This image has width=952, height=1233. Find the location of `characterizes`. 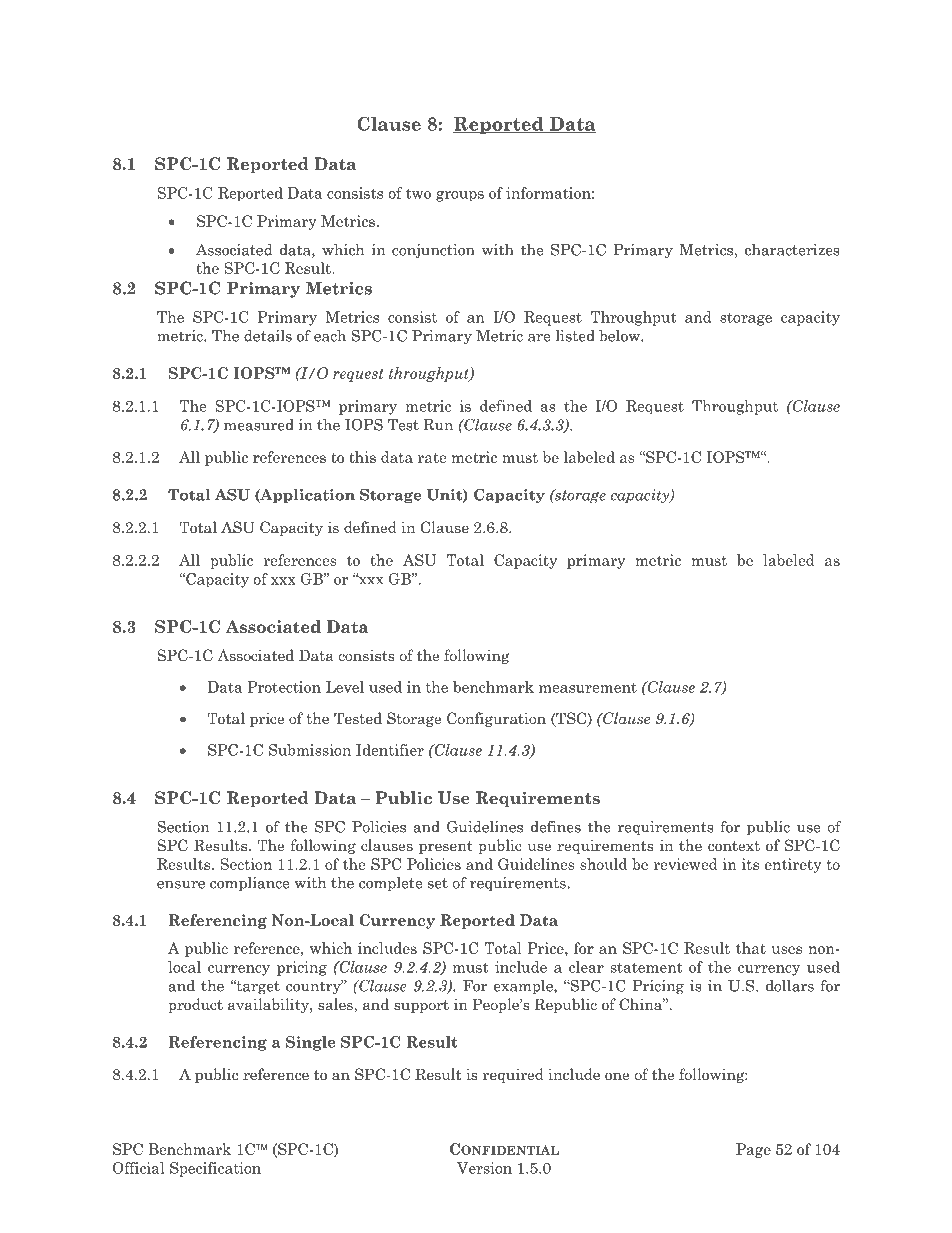

characterizes is located at coordinates (792, 250).
